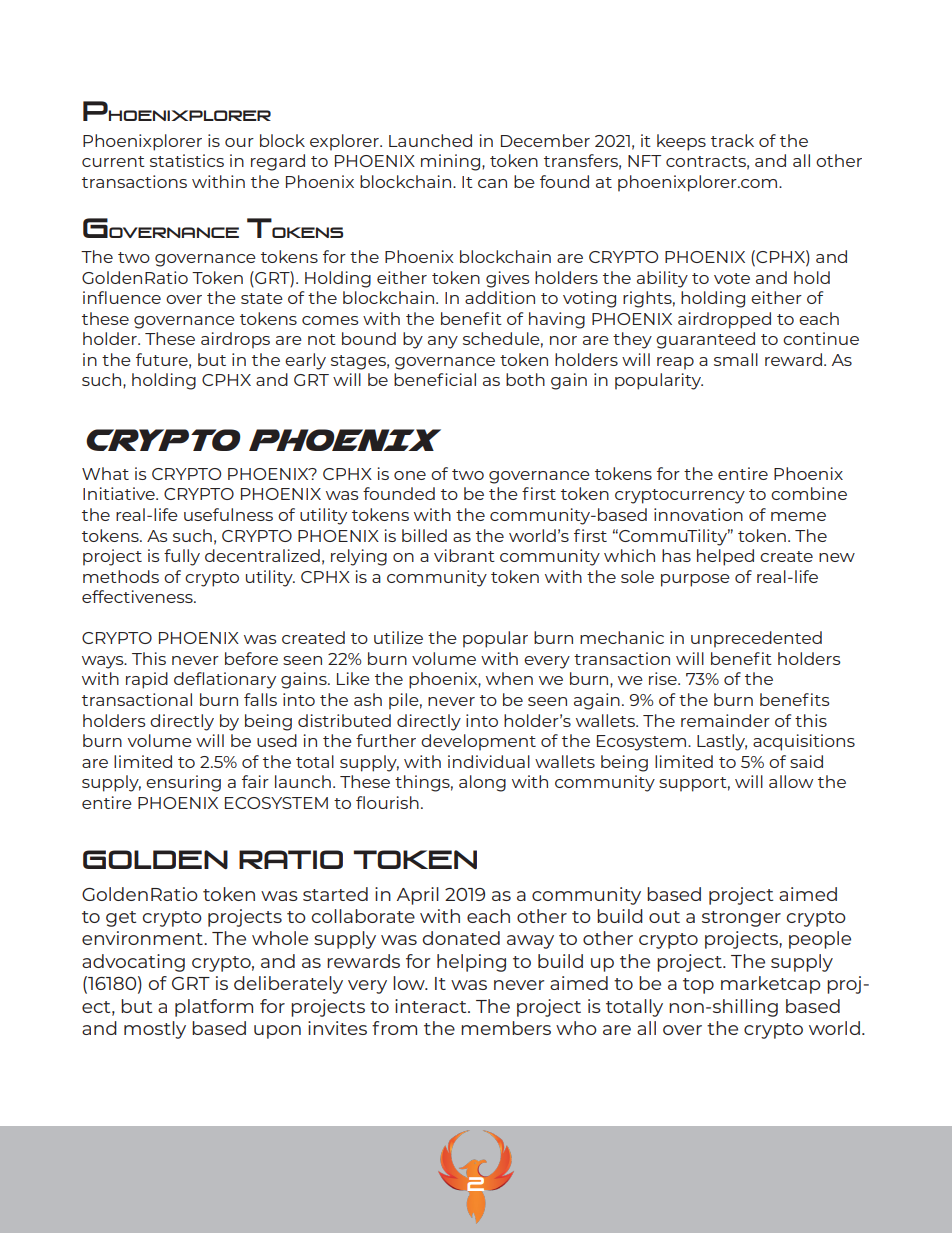 The image size is (952, 1233). I want to click on along, so click(482, 783).
